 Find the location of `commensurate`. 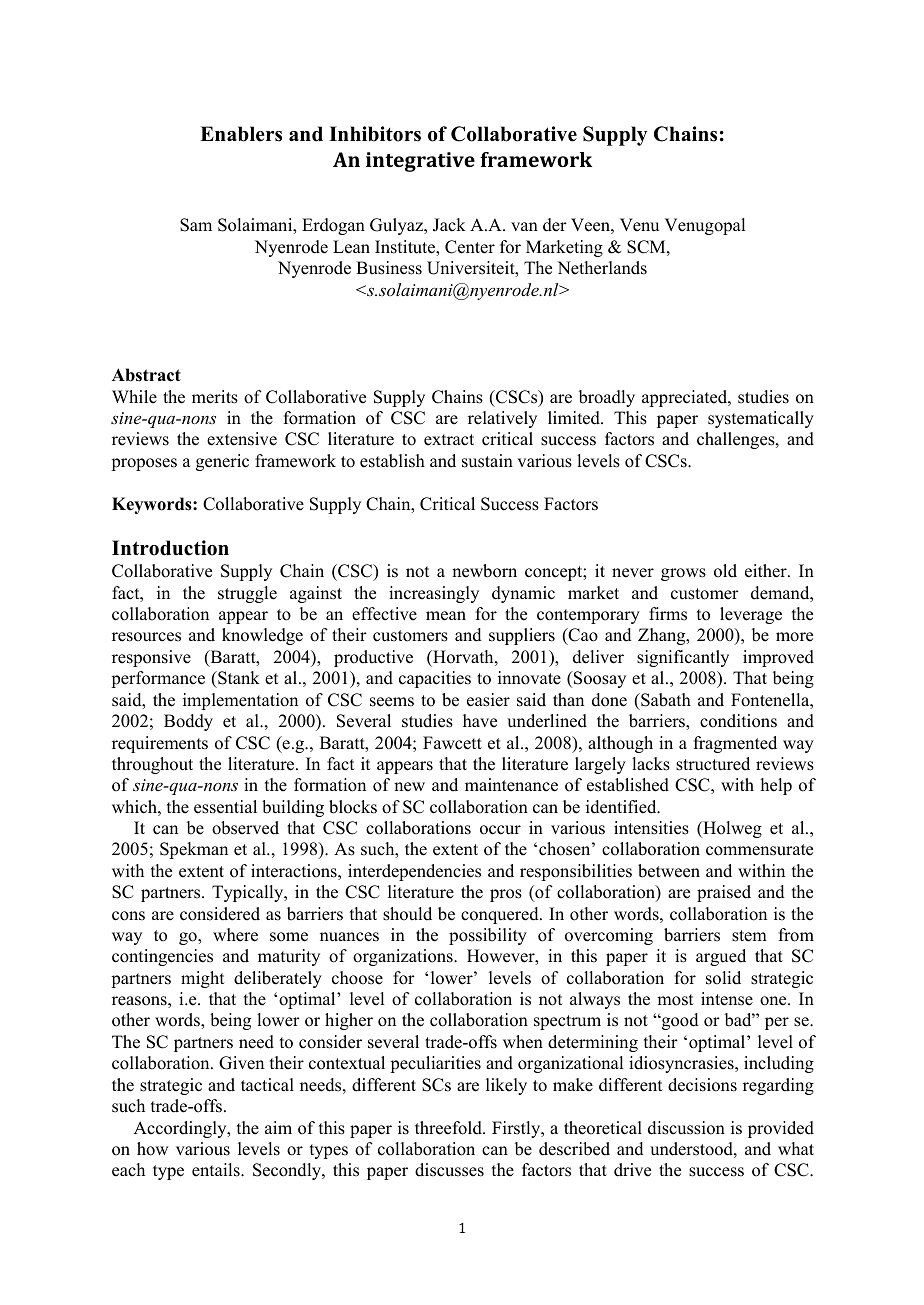

commensurate is located at coordinates (759, 850).
